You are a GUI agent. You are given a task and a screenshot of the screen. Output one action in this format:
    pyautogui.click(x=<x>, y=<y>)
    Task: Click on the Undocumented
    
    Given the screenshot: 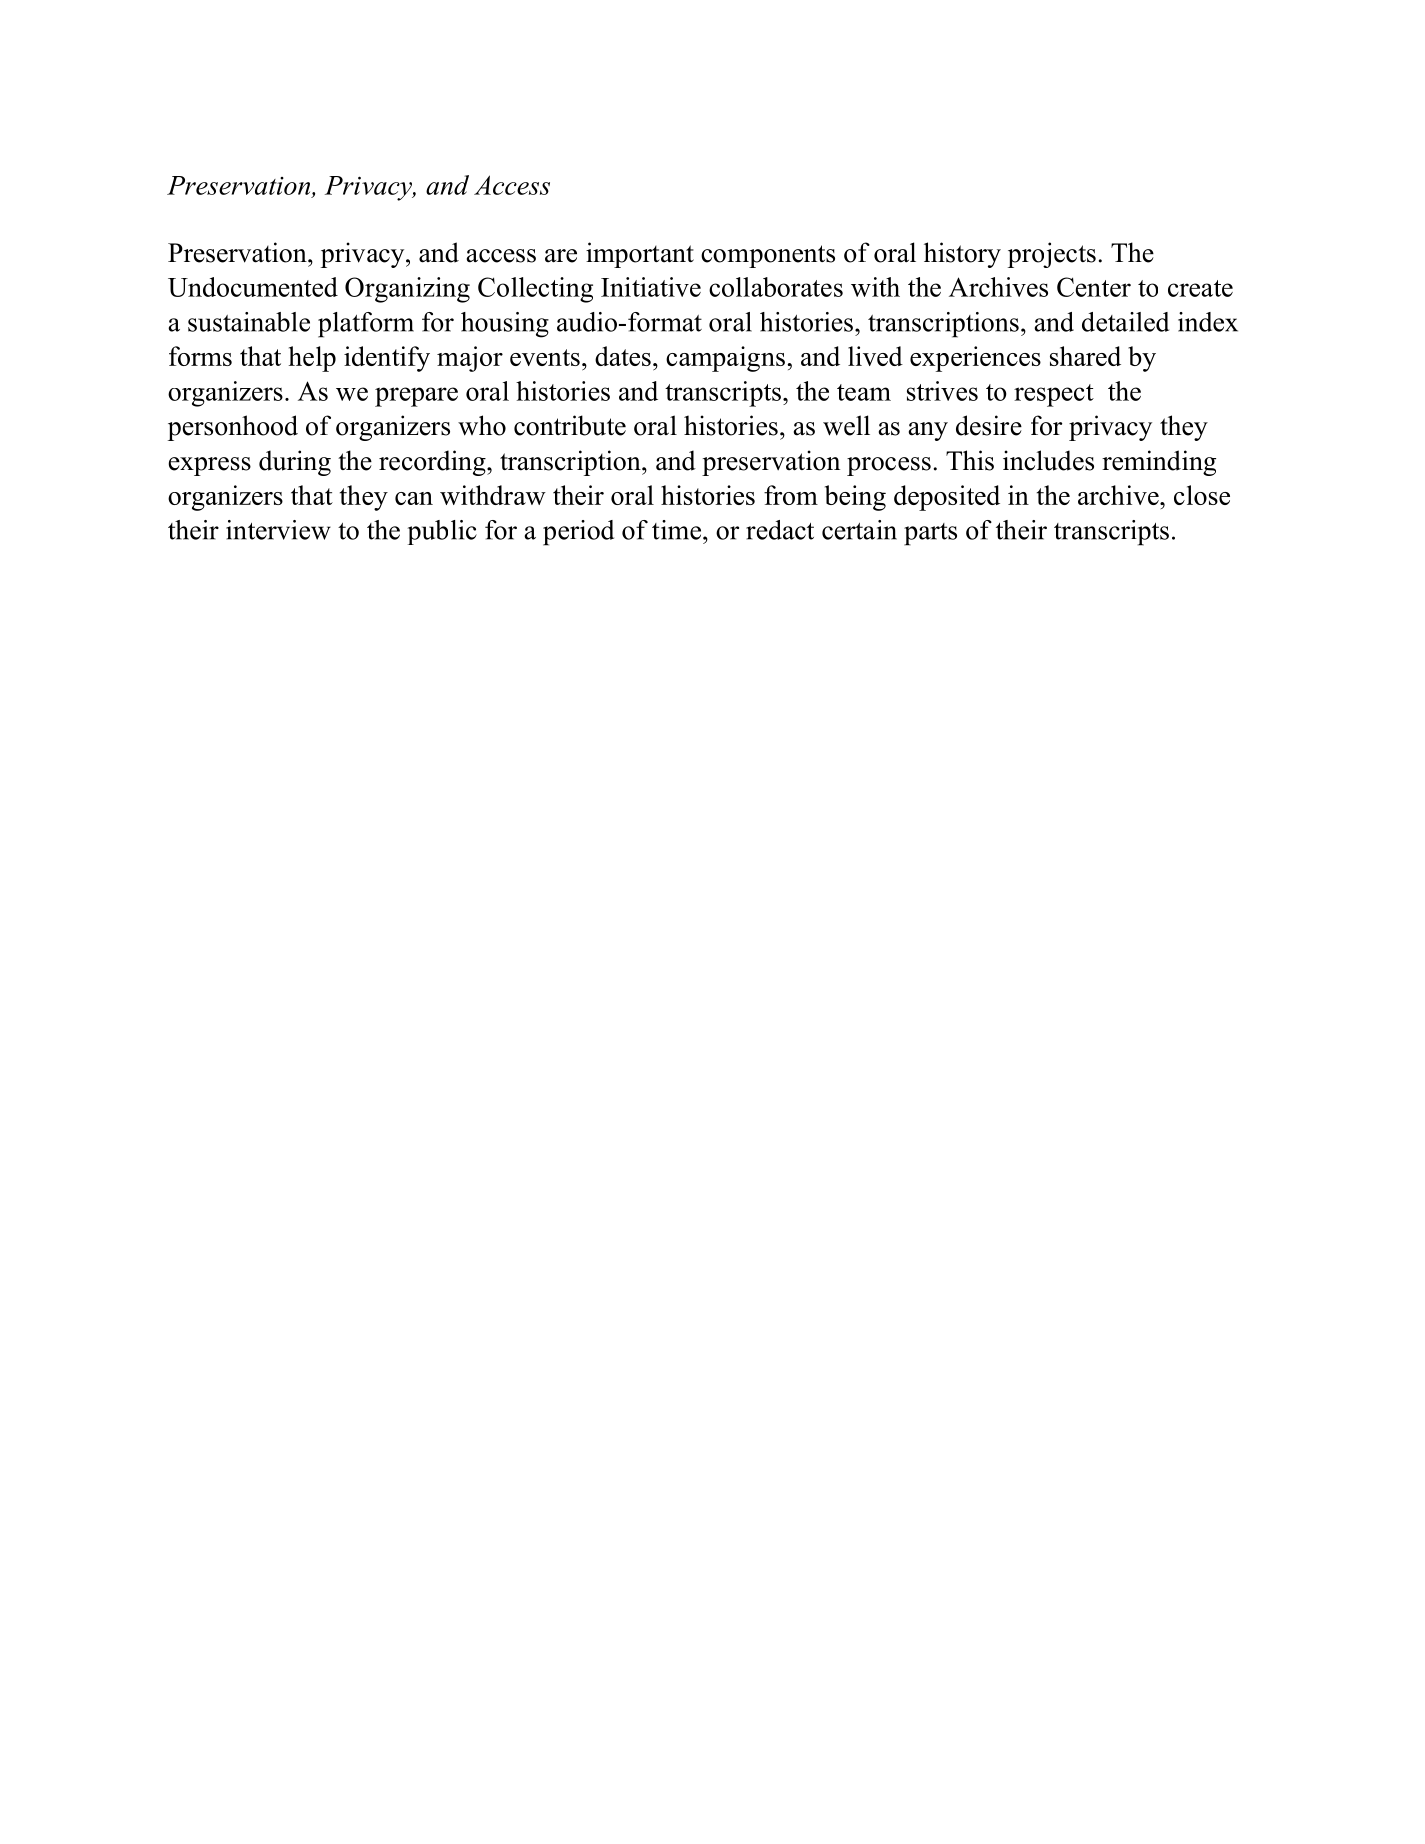 What is the action you would take?
    pyautogui.click(x=253, y=287)
